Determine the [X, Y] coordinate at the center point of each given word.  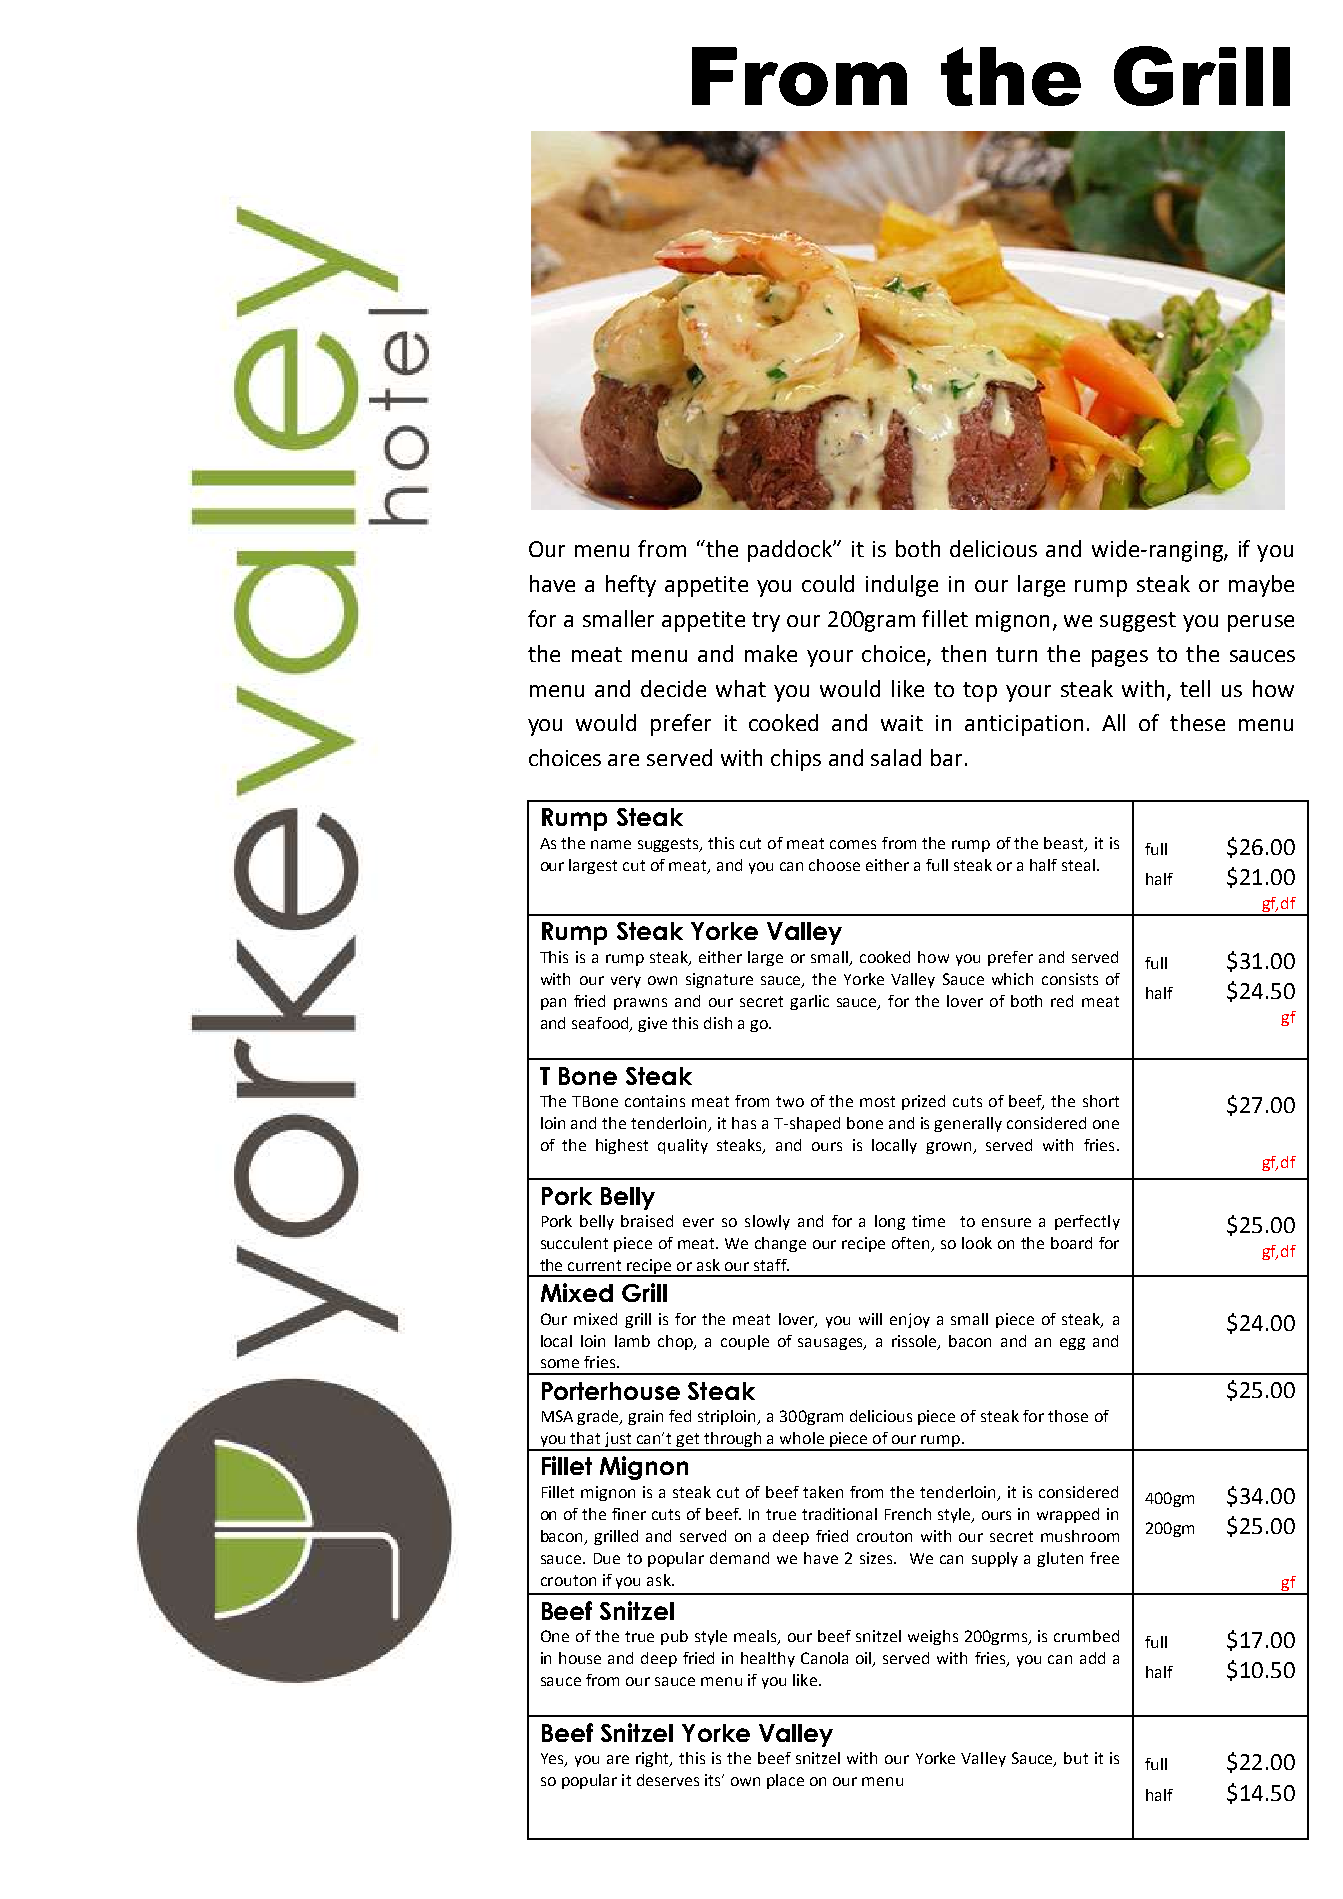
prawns [640, 1004]
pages [1120, 658]
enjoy [910, 1320]
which [1012, 979]
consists [1070, 979]
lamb [632, 1341]
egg [1072, 1344]
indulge [902, 586]
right [654, 1759]
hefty [631, 586]
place [785, 1781]
